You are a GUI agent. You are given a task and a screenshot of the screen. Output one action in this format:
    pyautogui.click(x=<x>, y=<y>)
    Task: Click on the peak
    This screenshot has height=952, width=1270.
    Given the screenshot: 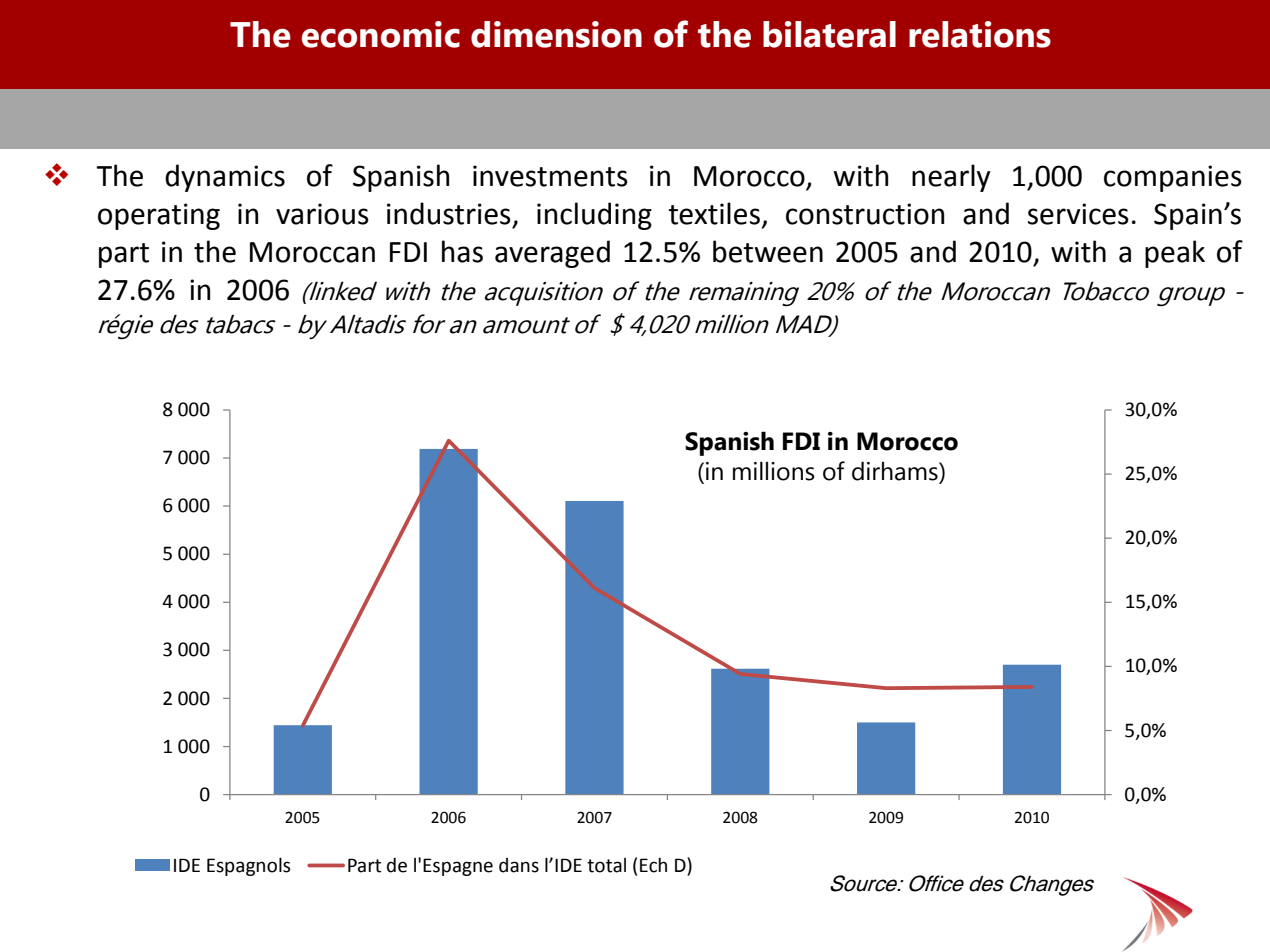 What is the action you would take?
    pyautogui.click(x=1175, y=254)
